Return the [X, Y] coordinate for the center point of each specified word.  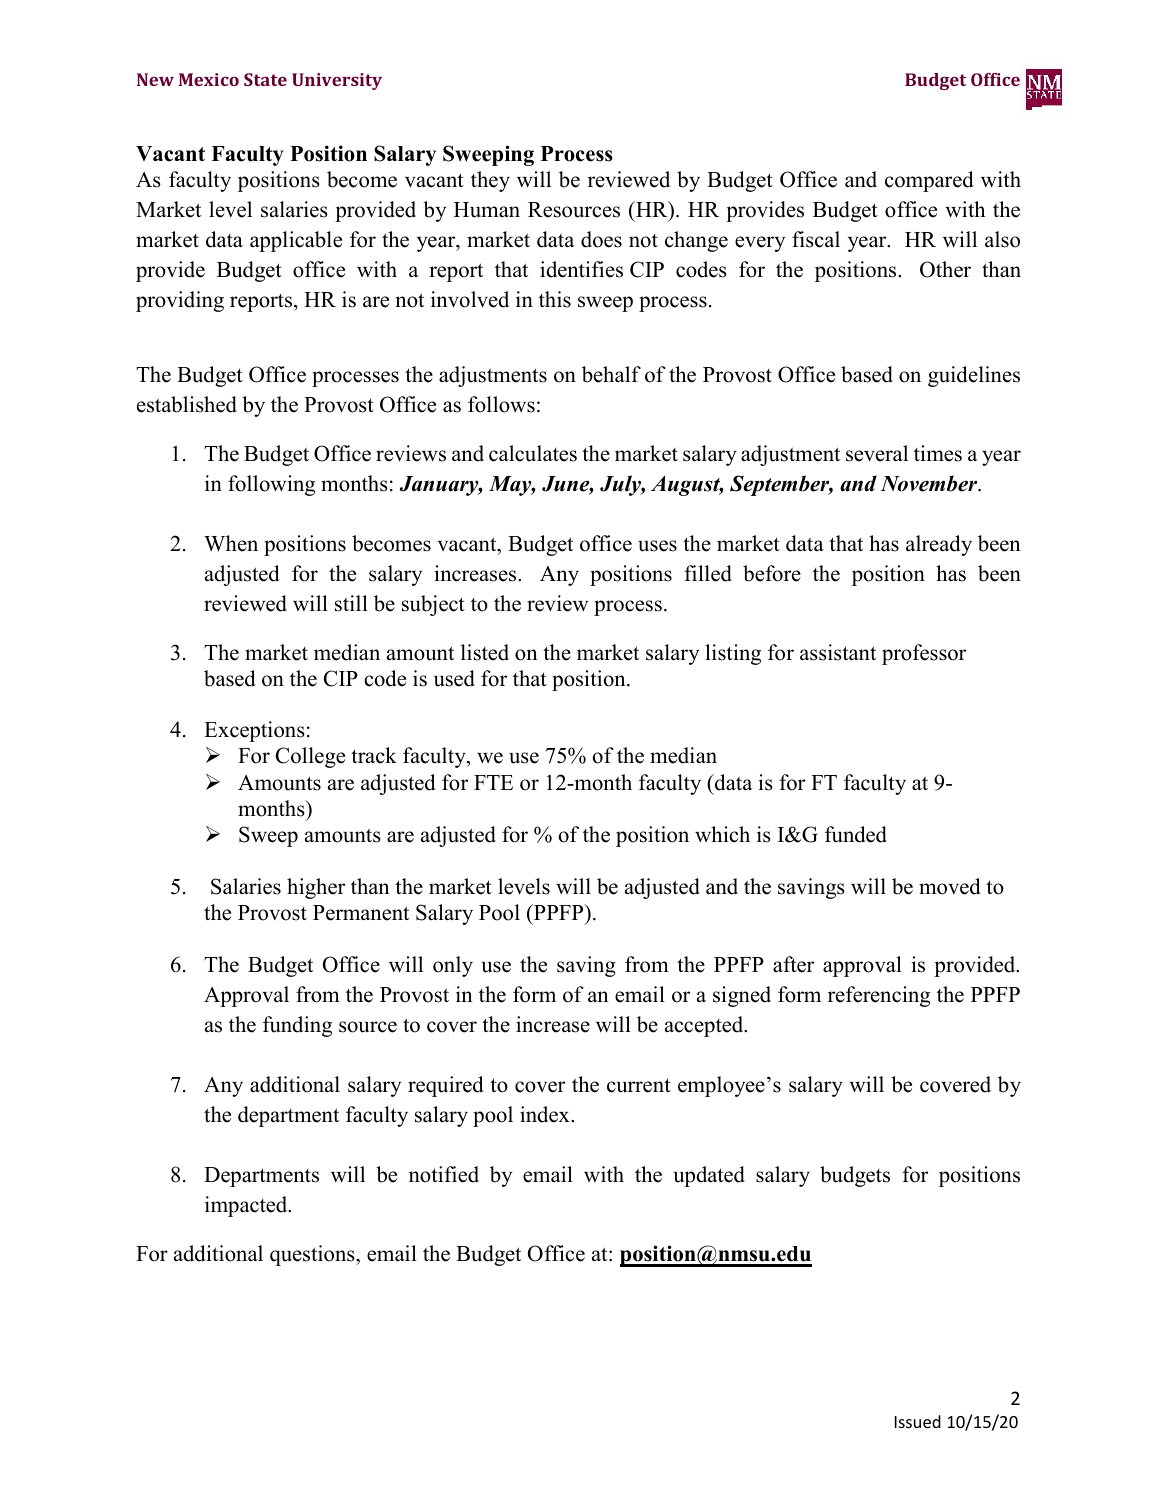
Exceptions [254, 731]
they [490, 181]
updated [709, 1176]
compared [929, 181]
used [454, 678]
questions [313, 1255]
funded [856, 834]
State [265, 79]
